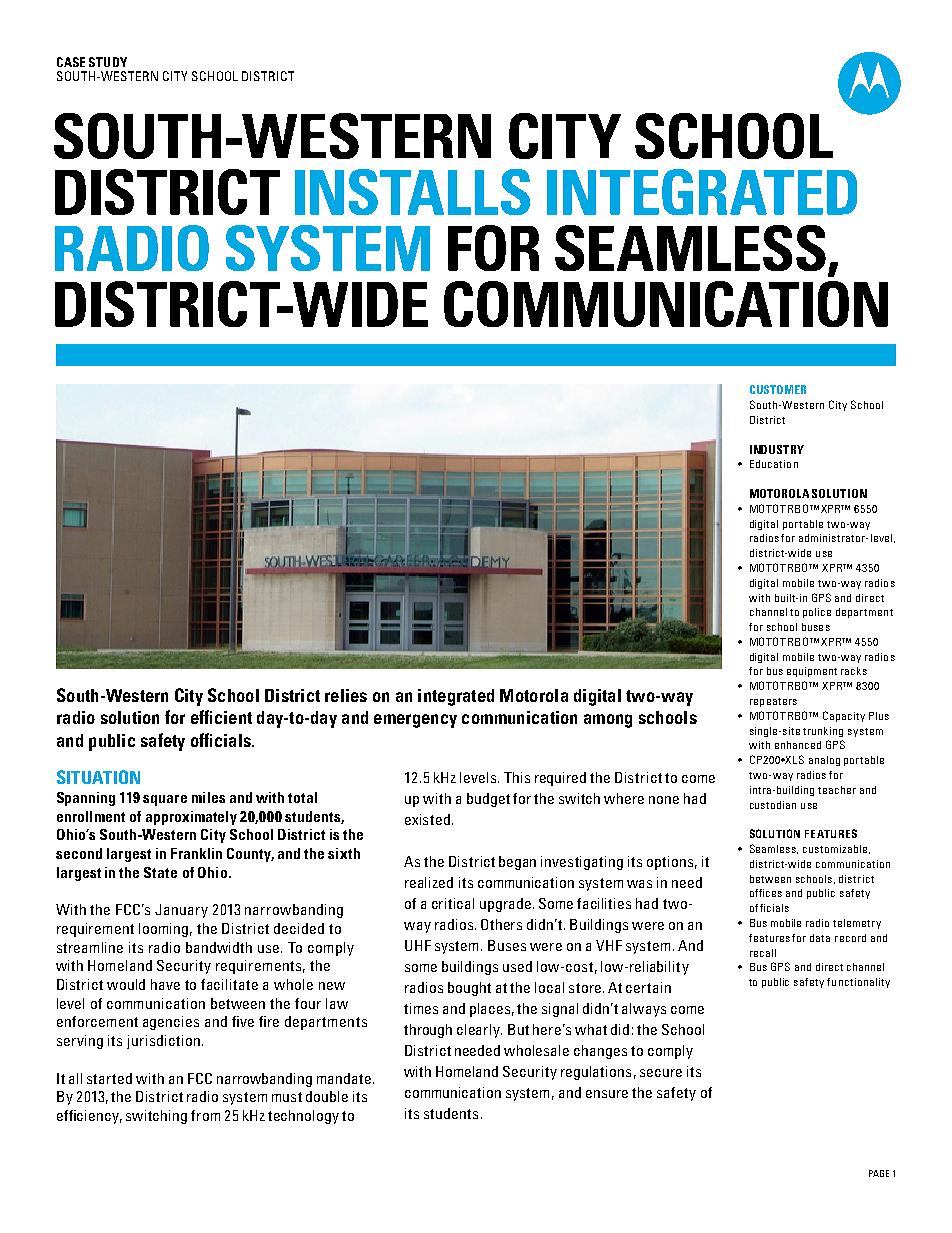  I want to click on police, so click(817, 613).
